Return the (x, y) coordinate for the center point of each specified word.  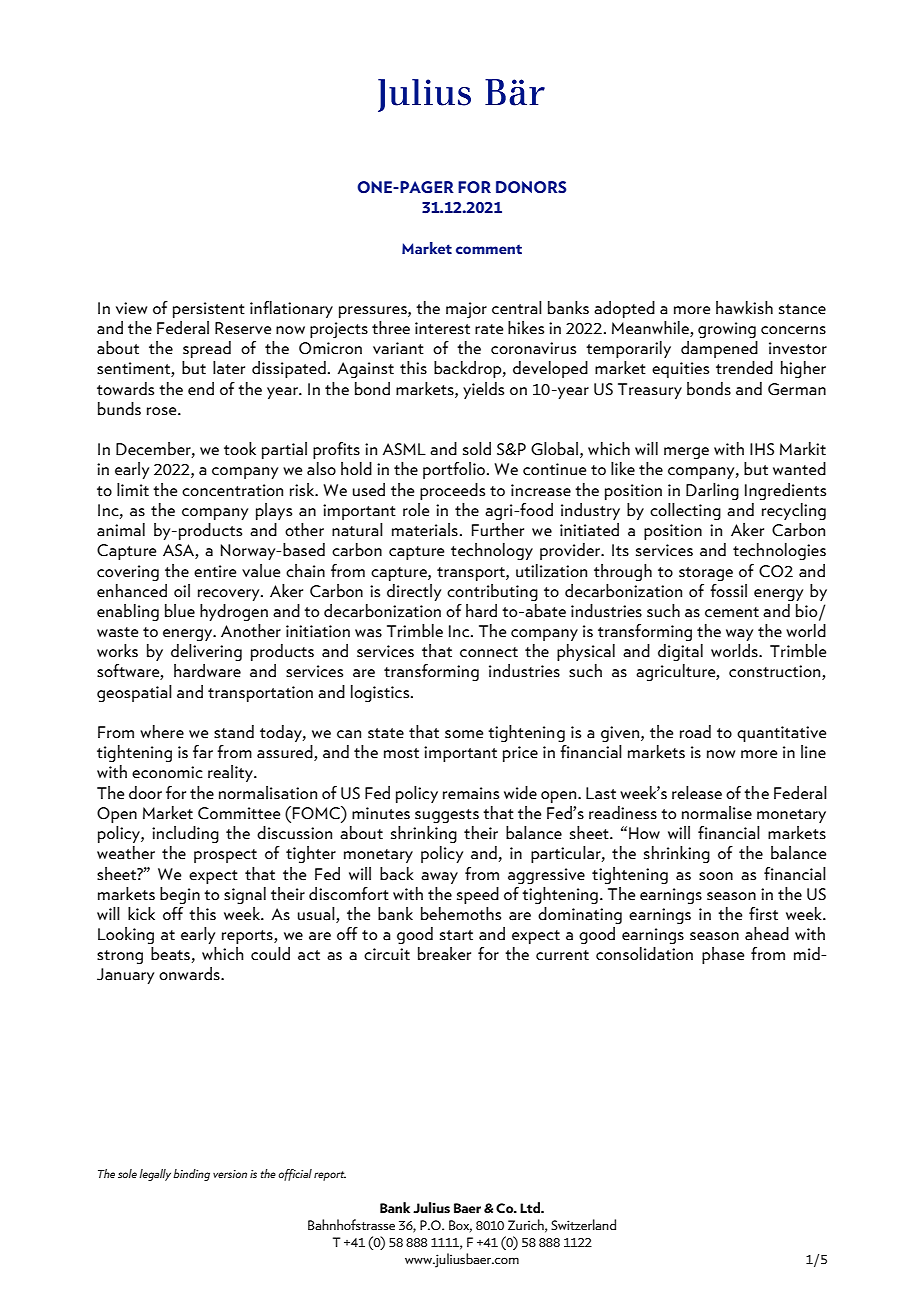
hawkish (744, 308)
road (695, 732)
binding (191, 1175)
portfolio (454, 470)
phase (723, 955)
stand (234, 732)
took (240, 449)
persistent (209, 310)
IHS (762, 449)
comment (489, 249)
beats (170, 954)
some (464, 734)
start (456, 935)
